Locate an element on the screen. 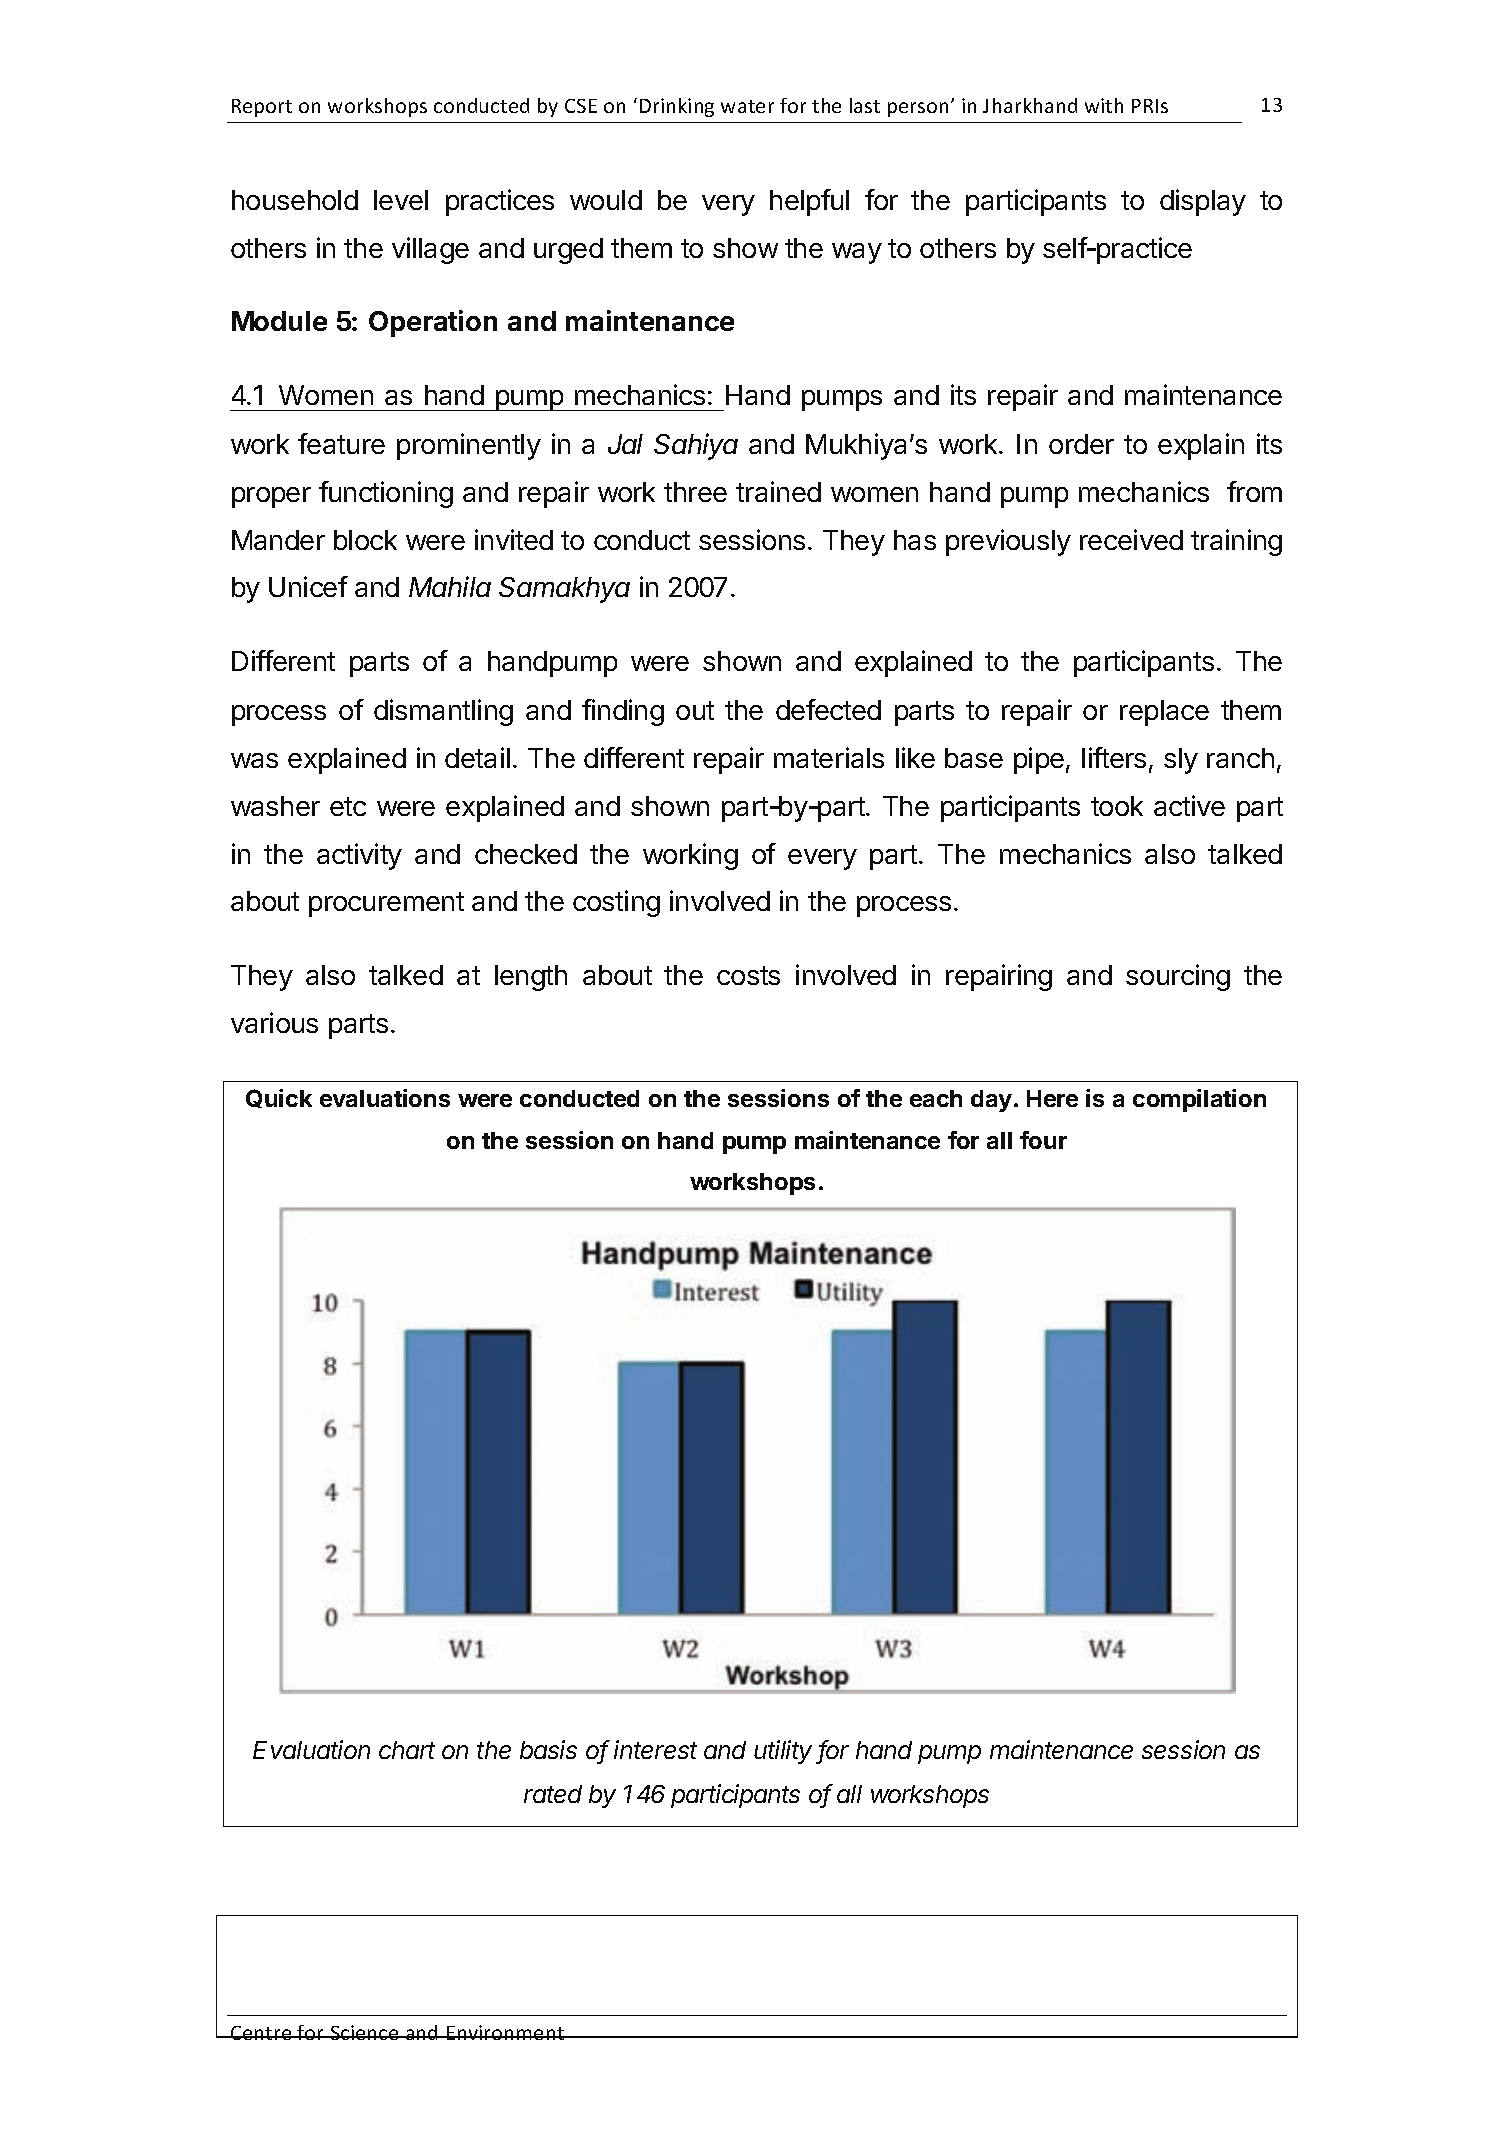  costs is located at coordinates (748, 975).
